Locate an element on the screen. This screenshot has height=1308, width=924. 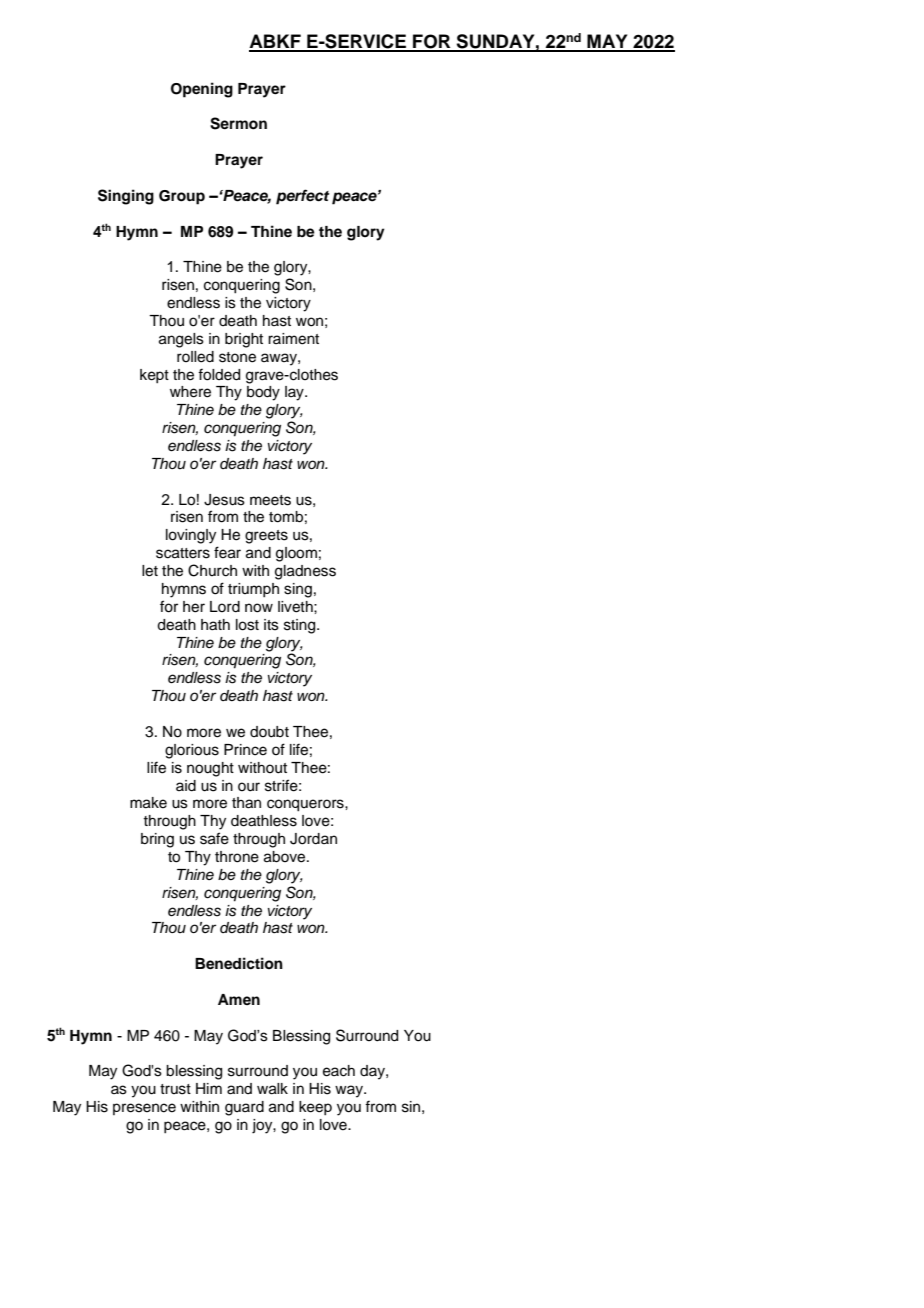
kept is located at coordinates (154, 376).
